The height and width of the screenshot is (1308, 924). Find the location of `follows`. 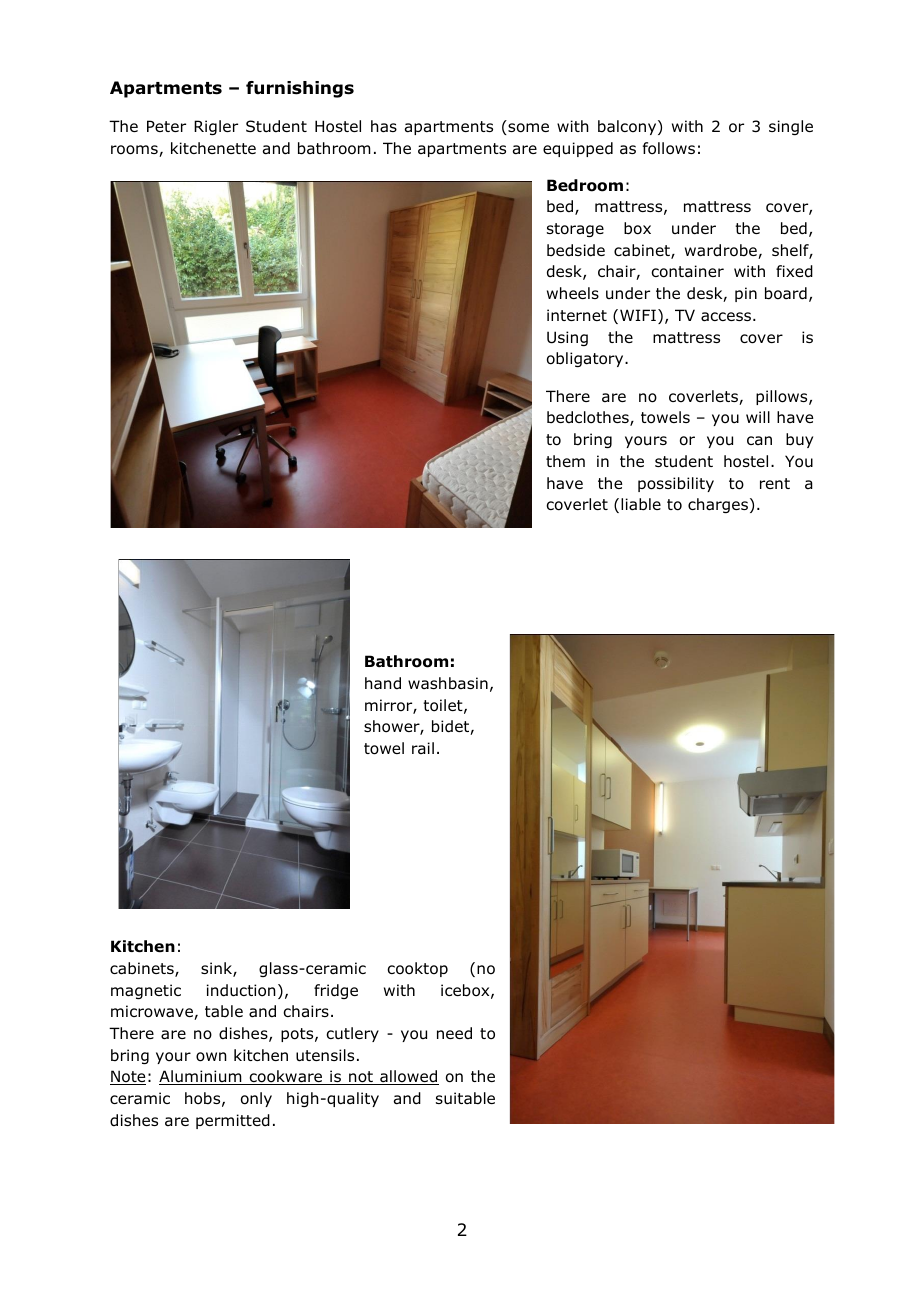

follows is located at coordinates (669, 148).
